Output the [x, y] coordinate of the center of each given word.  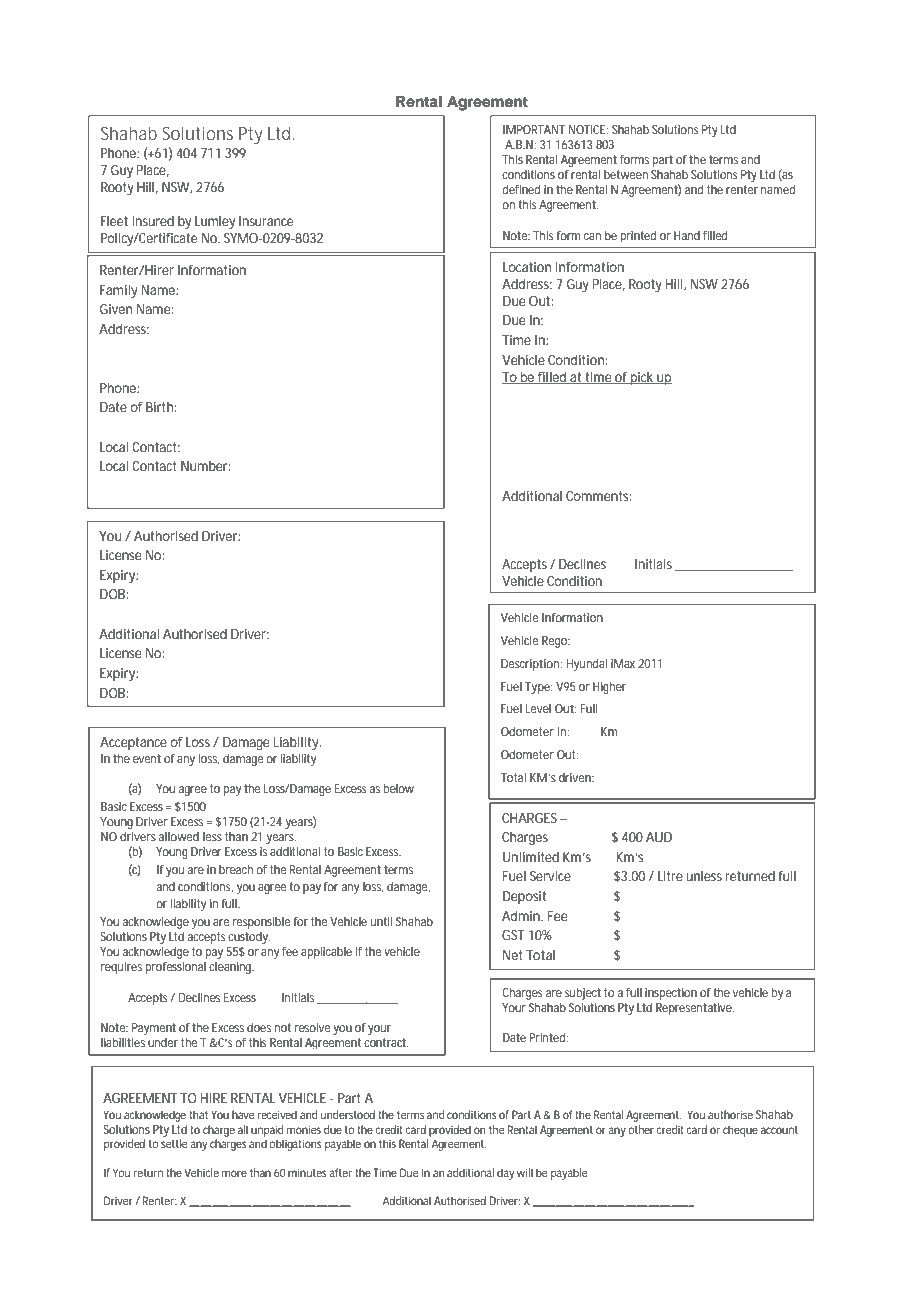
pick [643, 378]
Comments [599, 496]
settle [174, 1143]
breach [236, 869]
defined [521, 189]
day [505, 1174]
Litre [670, 876]
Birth [161, 407]
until [381, 921]
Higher [609, 688]
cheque [740, 1131]
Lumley [215, 223]
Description [532, 665]
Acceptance [133, 743]
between [626, 174]
